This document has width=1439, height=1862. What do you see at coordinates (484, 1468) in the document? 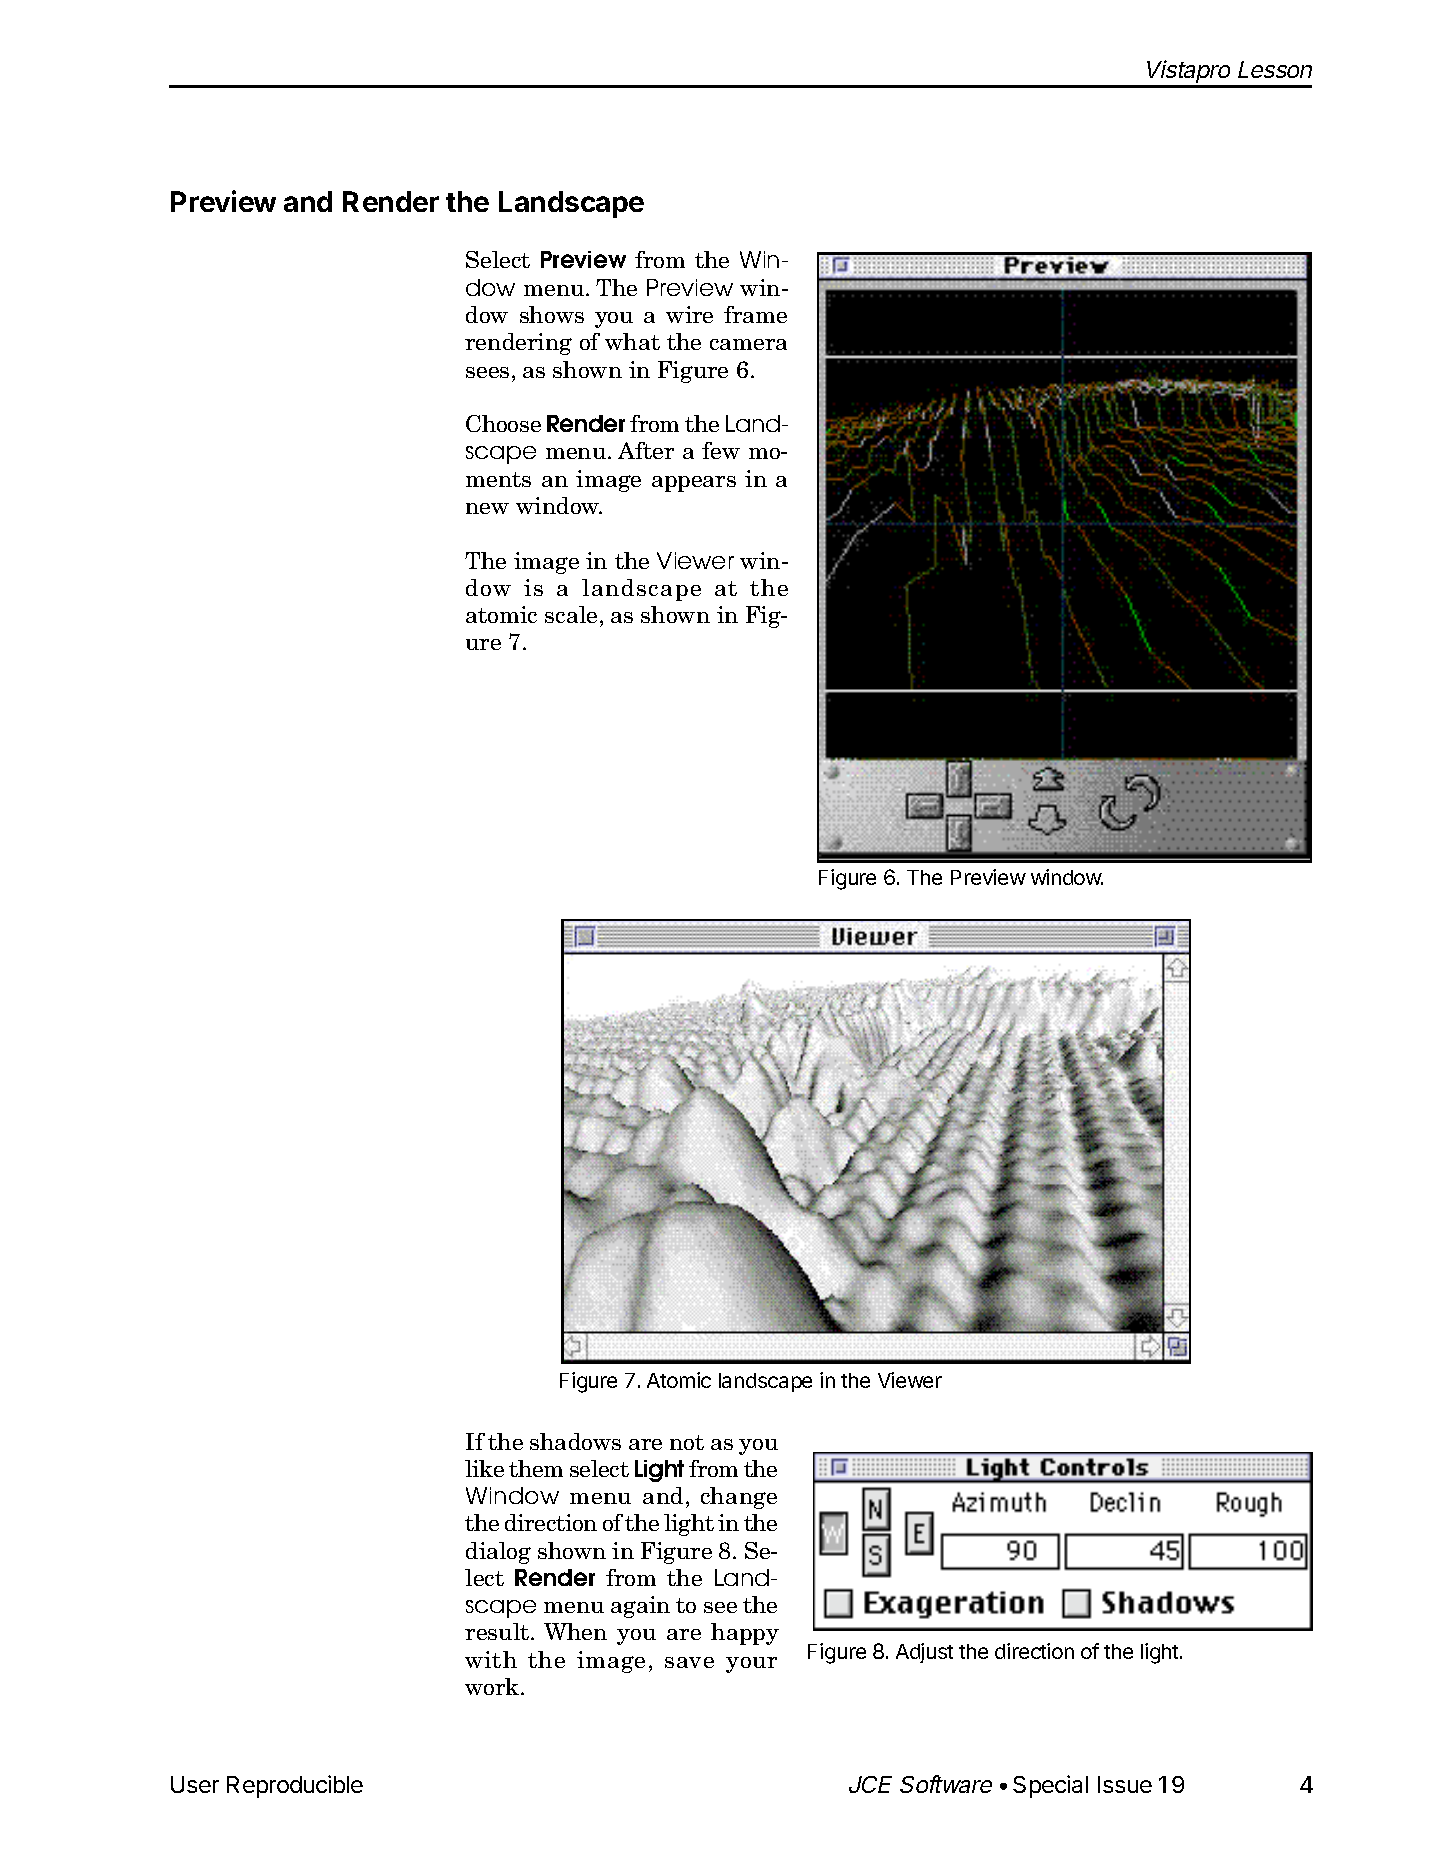
I see `like` at bounding box center [484, 1468].
